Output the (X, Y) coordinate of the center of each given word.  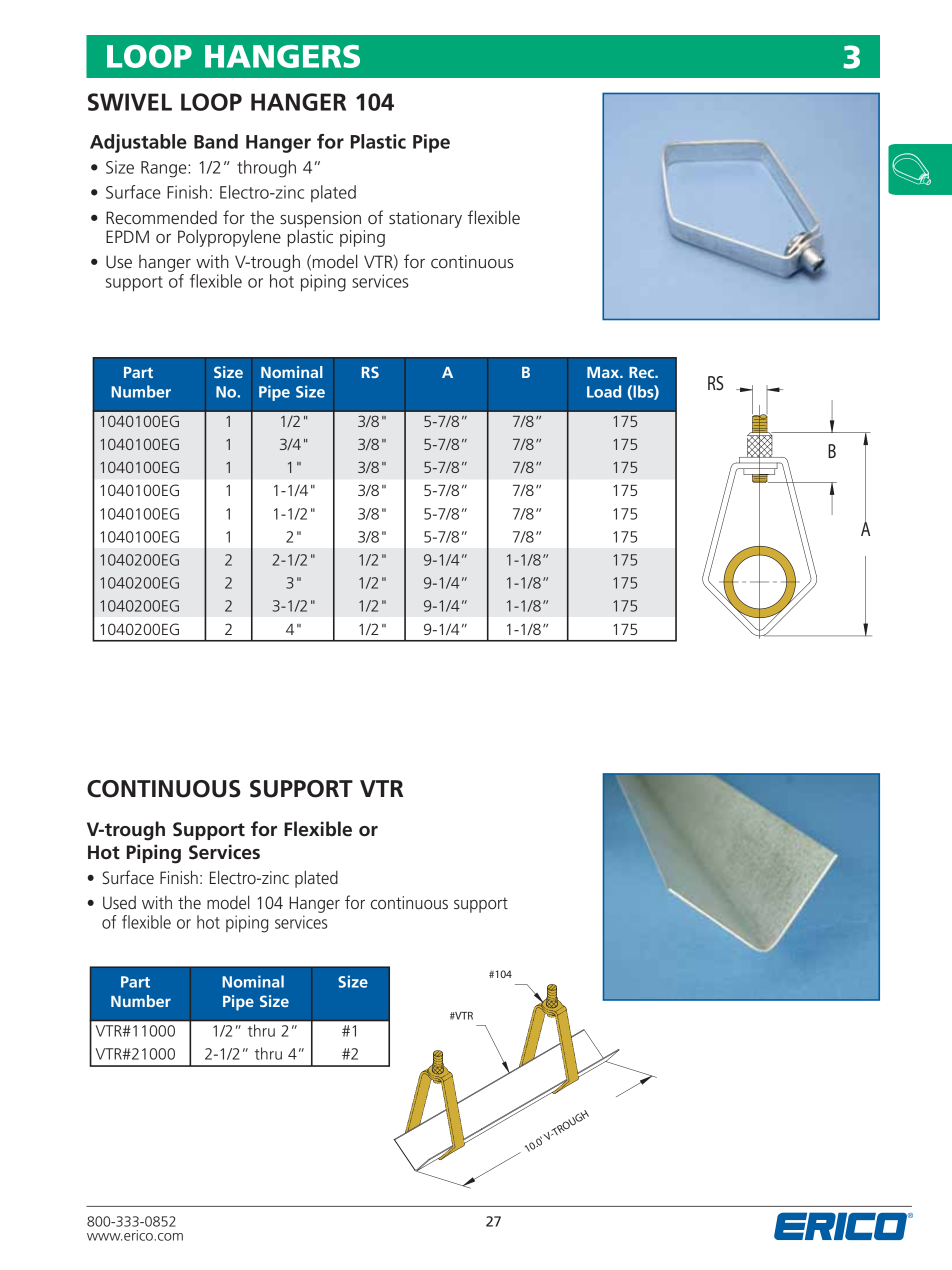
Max (604, 372)
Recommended (161, 217)
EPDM (127, 236)
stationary (425, 219)
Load (604, 391)
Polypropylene (229, 238)
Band (216, 141)
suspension (320, 219)
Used (119, 902)
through (266, 169)
